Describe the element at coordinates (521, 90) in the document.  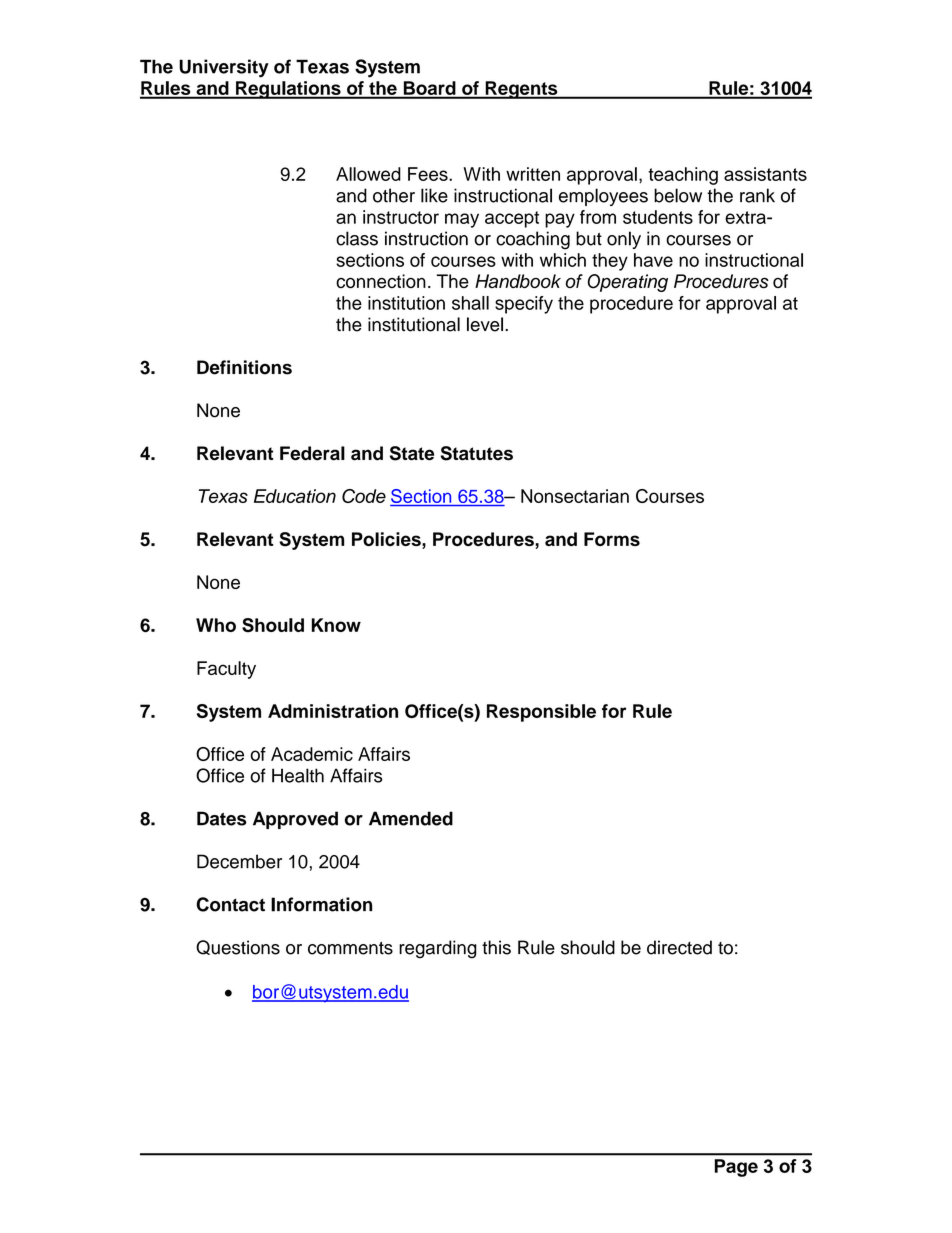
I see `Regents` at that location.
